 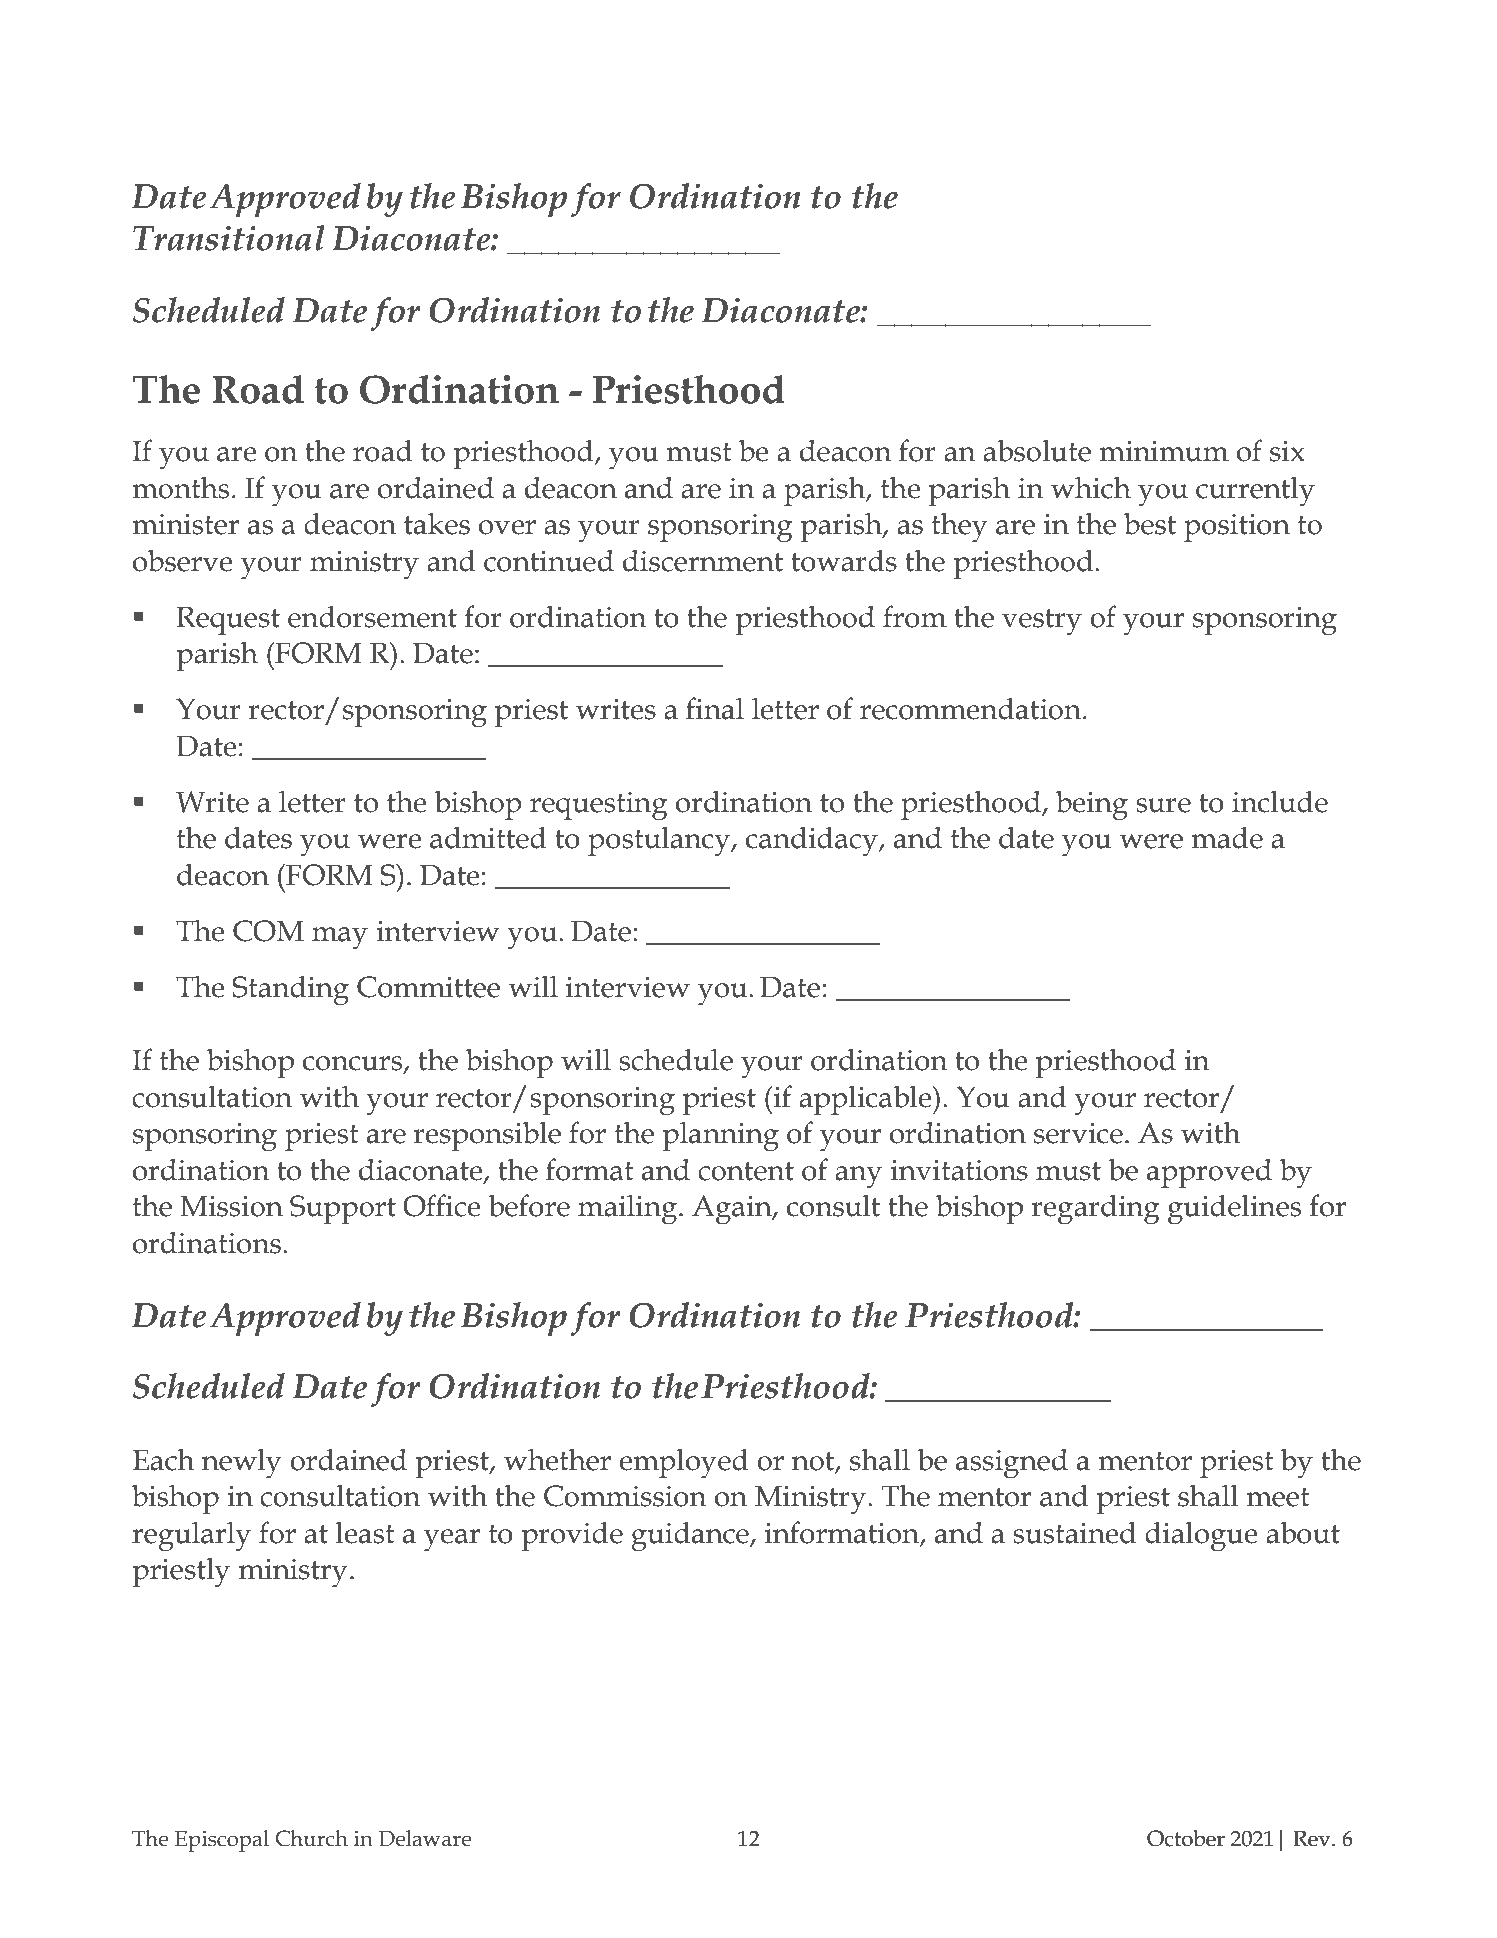 I want to click on minimum, so click(x=1164, y=451).
